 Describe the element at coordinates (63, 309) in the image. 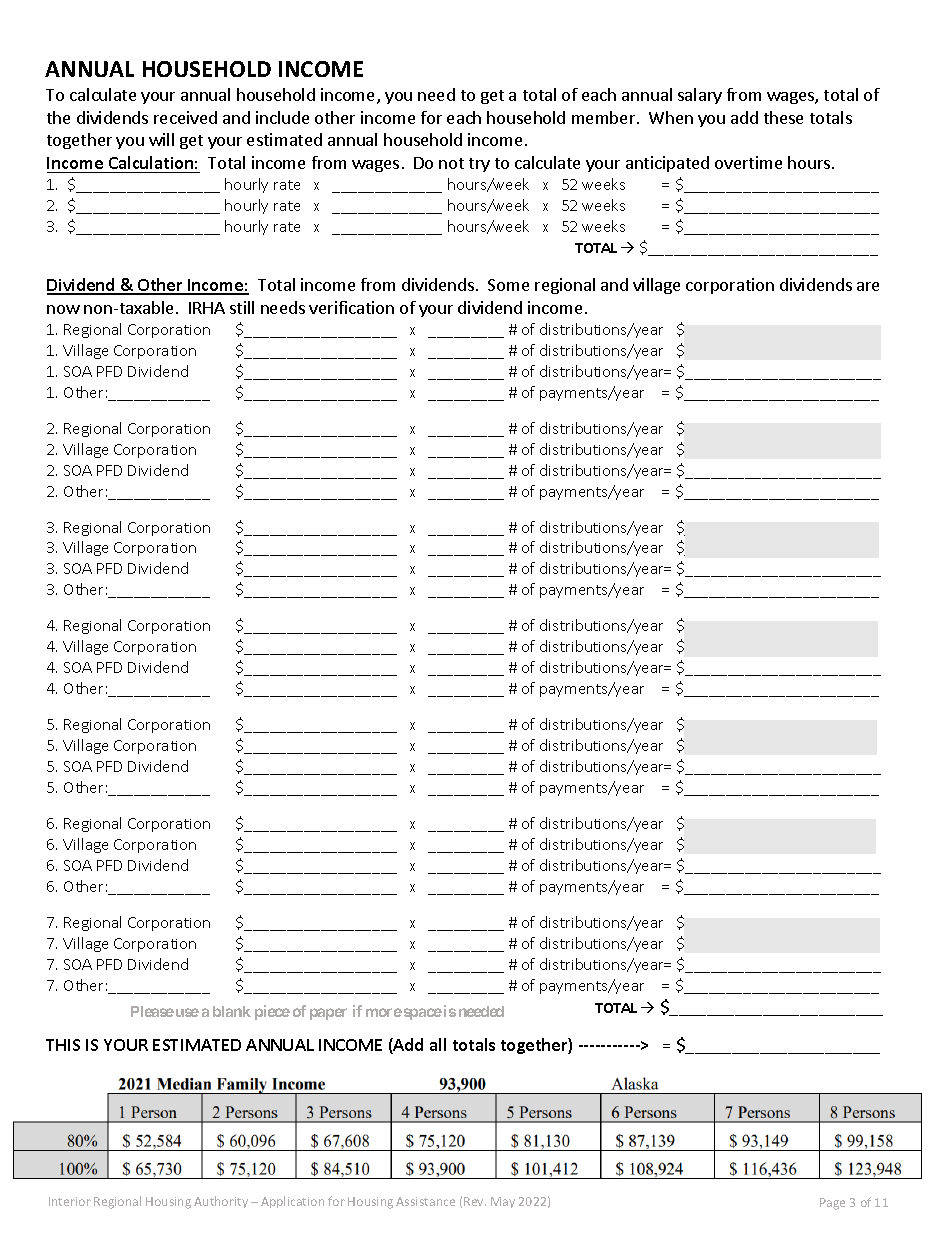

I see `now` at that location.
